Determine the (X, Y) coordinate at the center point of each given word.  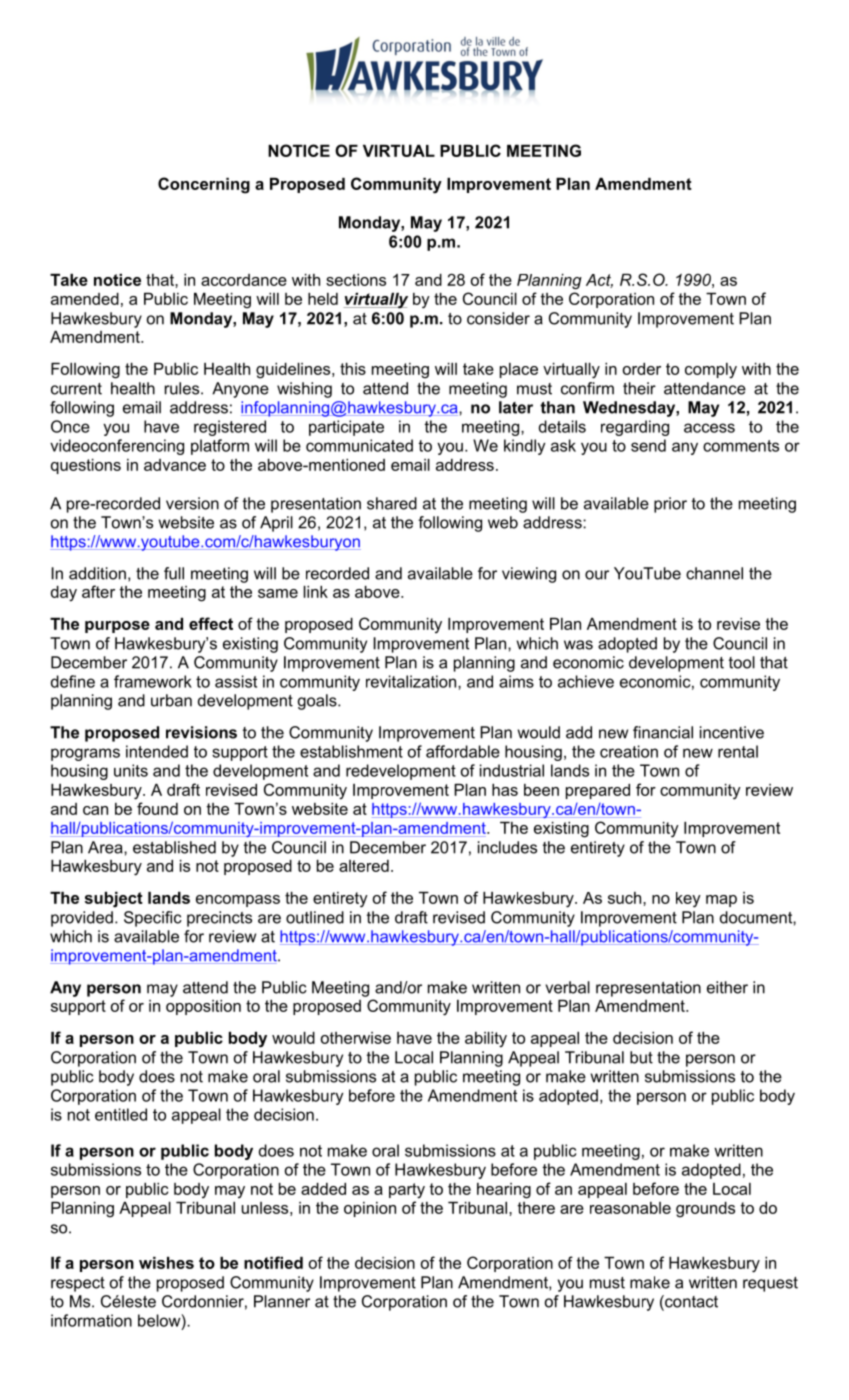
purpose (117, 627)
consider (498, 318)
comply (711, 371)
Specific (153, 919)
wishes (166, 1263)
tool (742, 662)
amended (85, 299)
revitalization (412, 681)
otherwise (356, 1038)
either (727, 987)
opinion (370, 1209)
